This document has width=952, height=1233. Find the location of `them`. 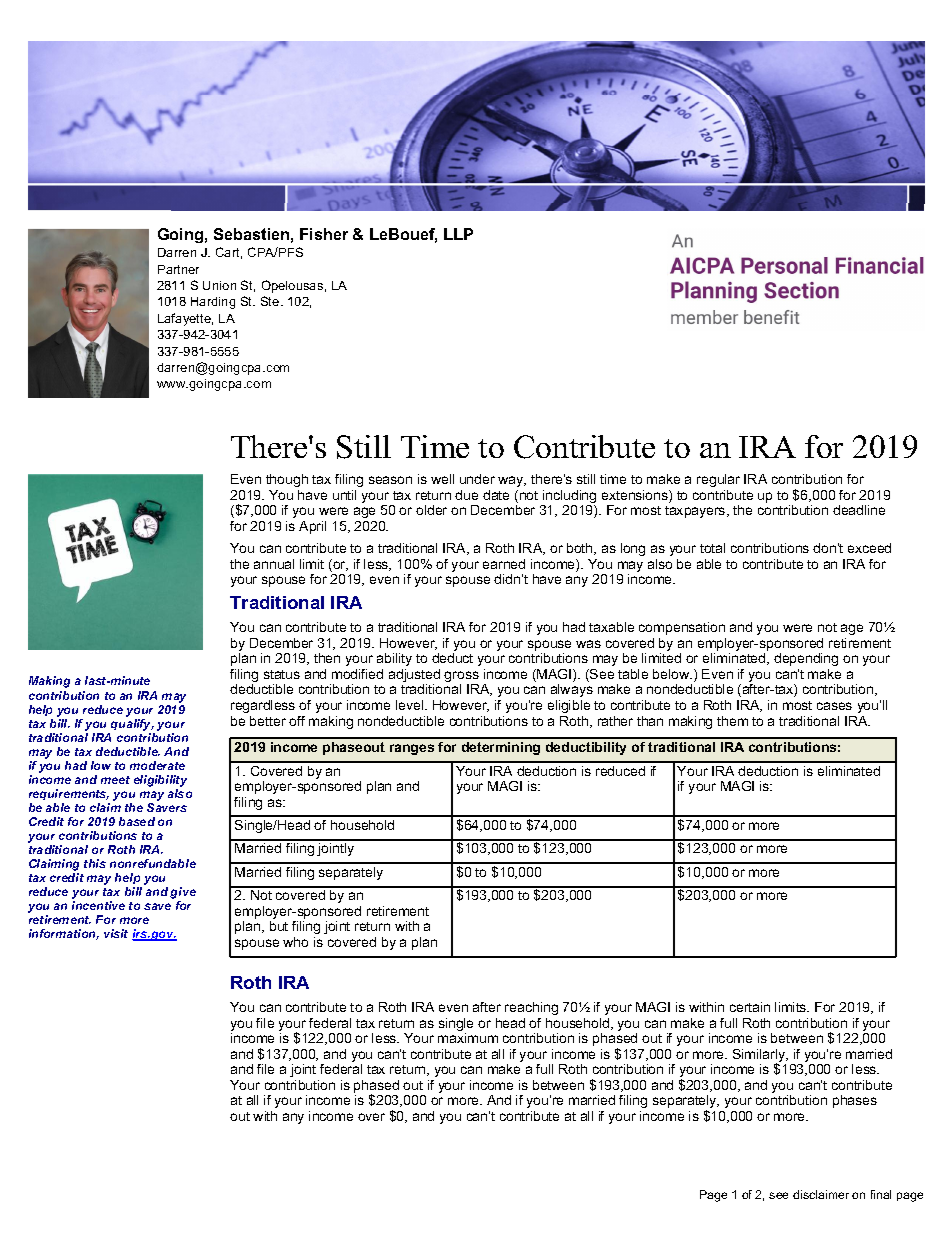

them is located at coordinates (732, 721).
